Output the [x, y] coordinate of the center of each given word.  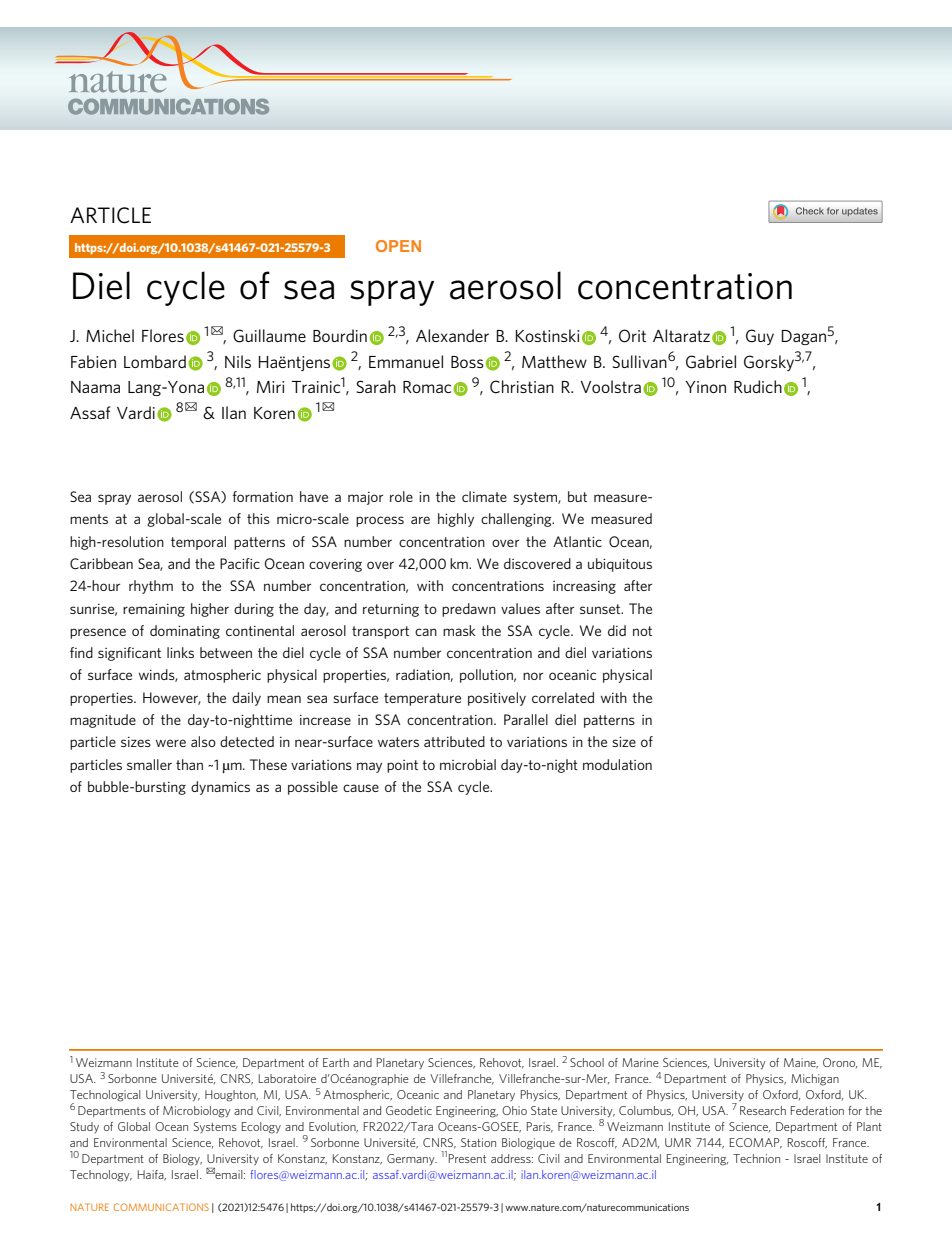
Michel [110, 335]
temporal [198, 543]
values [520, 608]
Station [478, 1142]
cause [361, 788]
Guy [760, 337]
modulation [617, 764]
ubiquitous [620, 565]
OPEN [398, 246]
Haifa [152, 1175]
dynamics [220, 788]
